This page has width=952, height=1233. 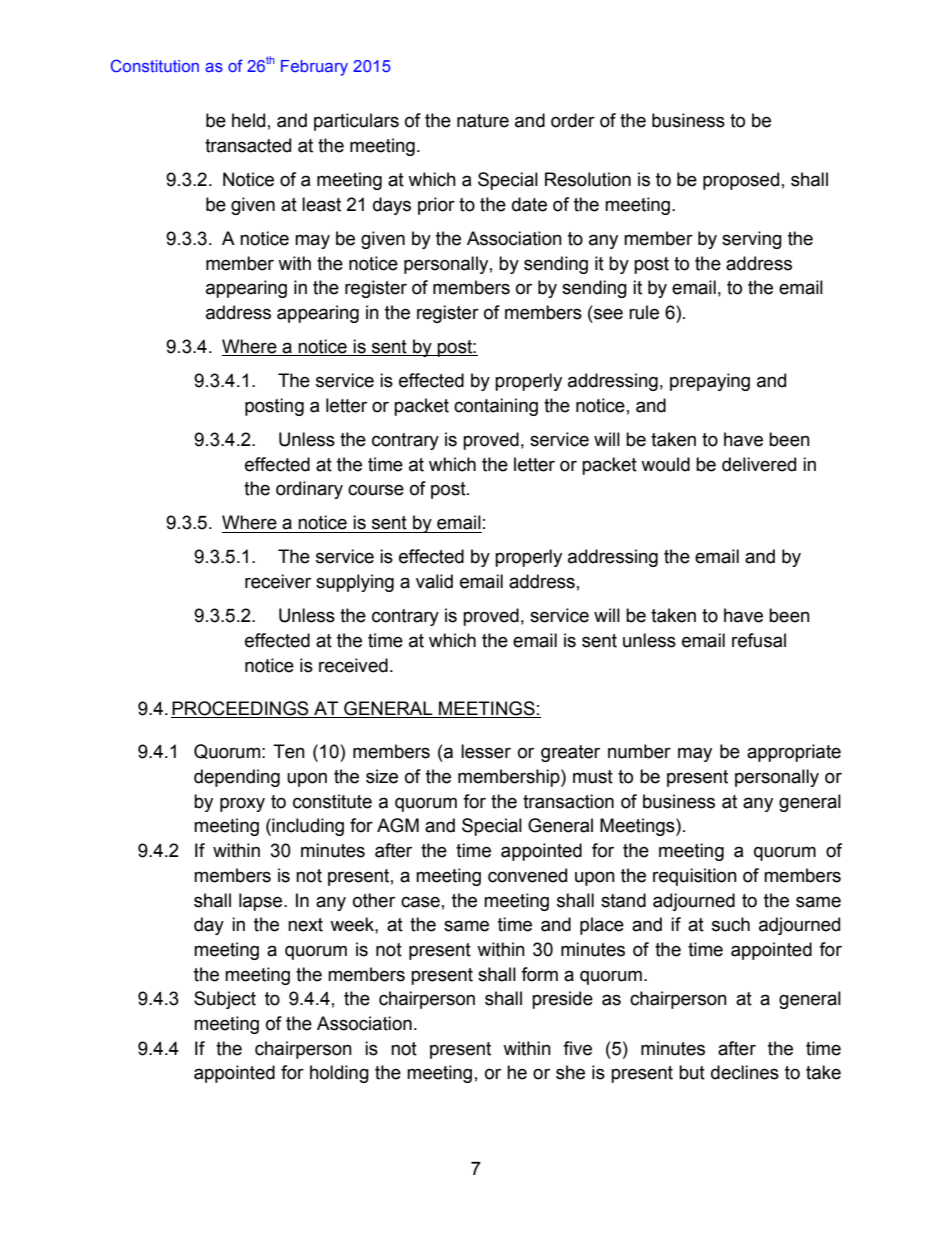 What do you see at coordinates (570, 1072) in the page?
I see `she` at bounding box center [570, 1072].
